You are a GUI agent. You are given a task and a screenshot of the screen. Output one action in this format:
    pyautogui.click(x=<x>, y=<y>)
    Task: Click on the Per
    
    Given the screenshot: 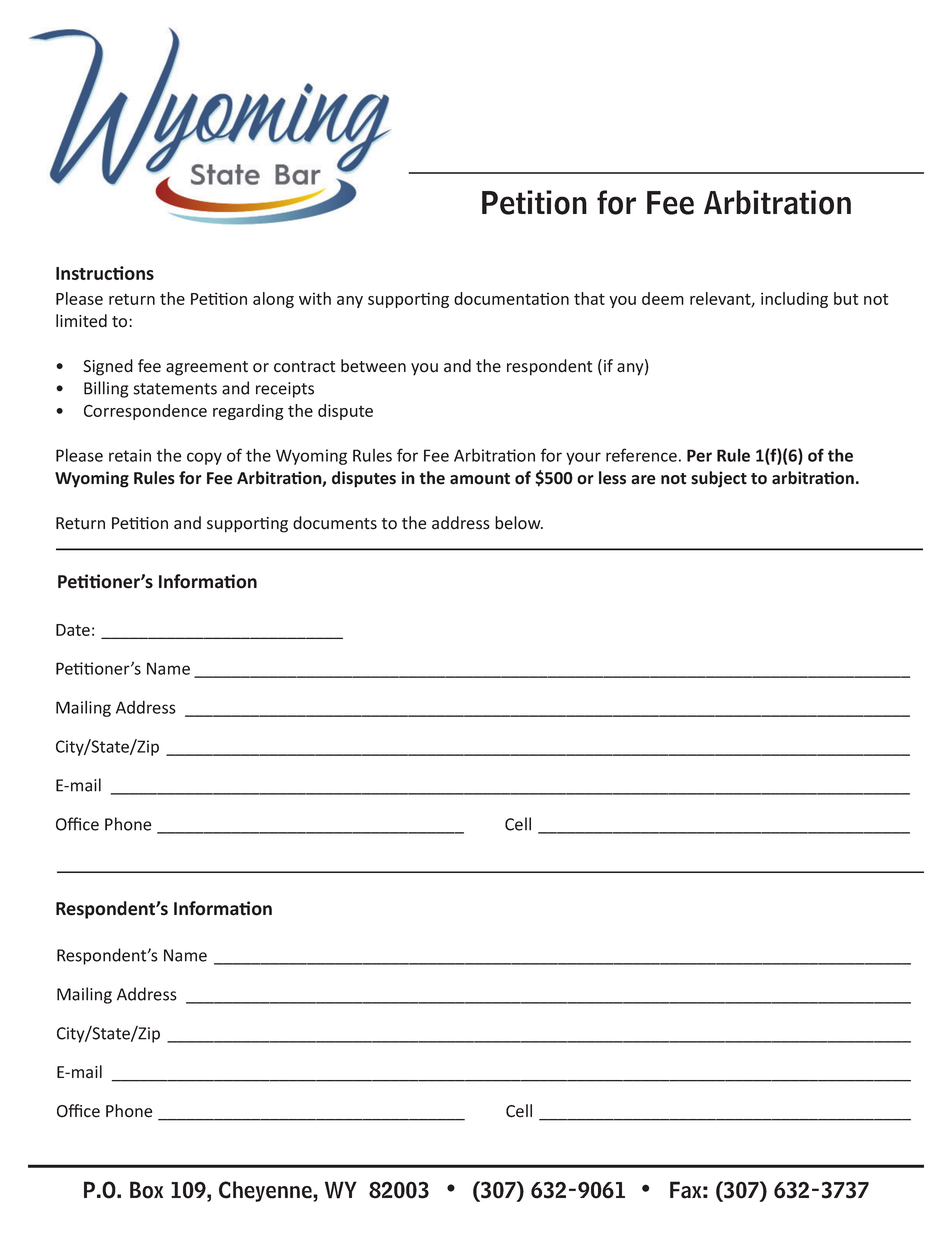 What is the action you would take?
    pyautogui.click(x=699, y=455)
